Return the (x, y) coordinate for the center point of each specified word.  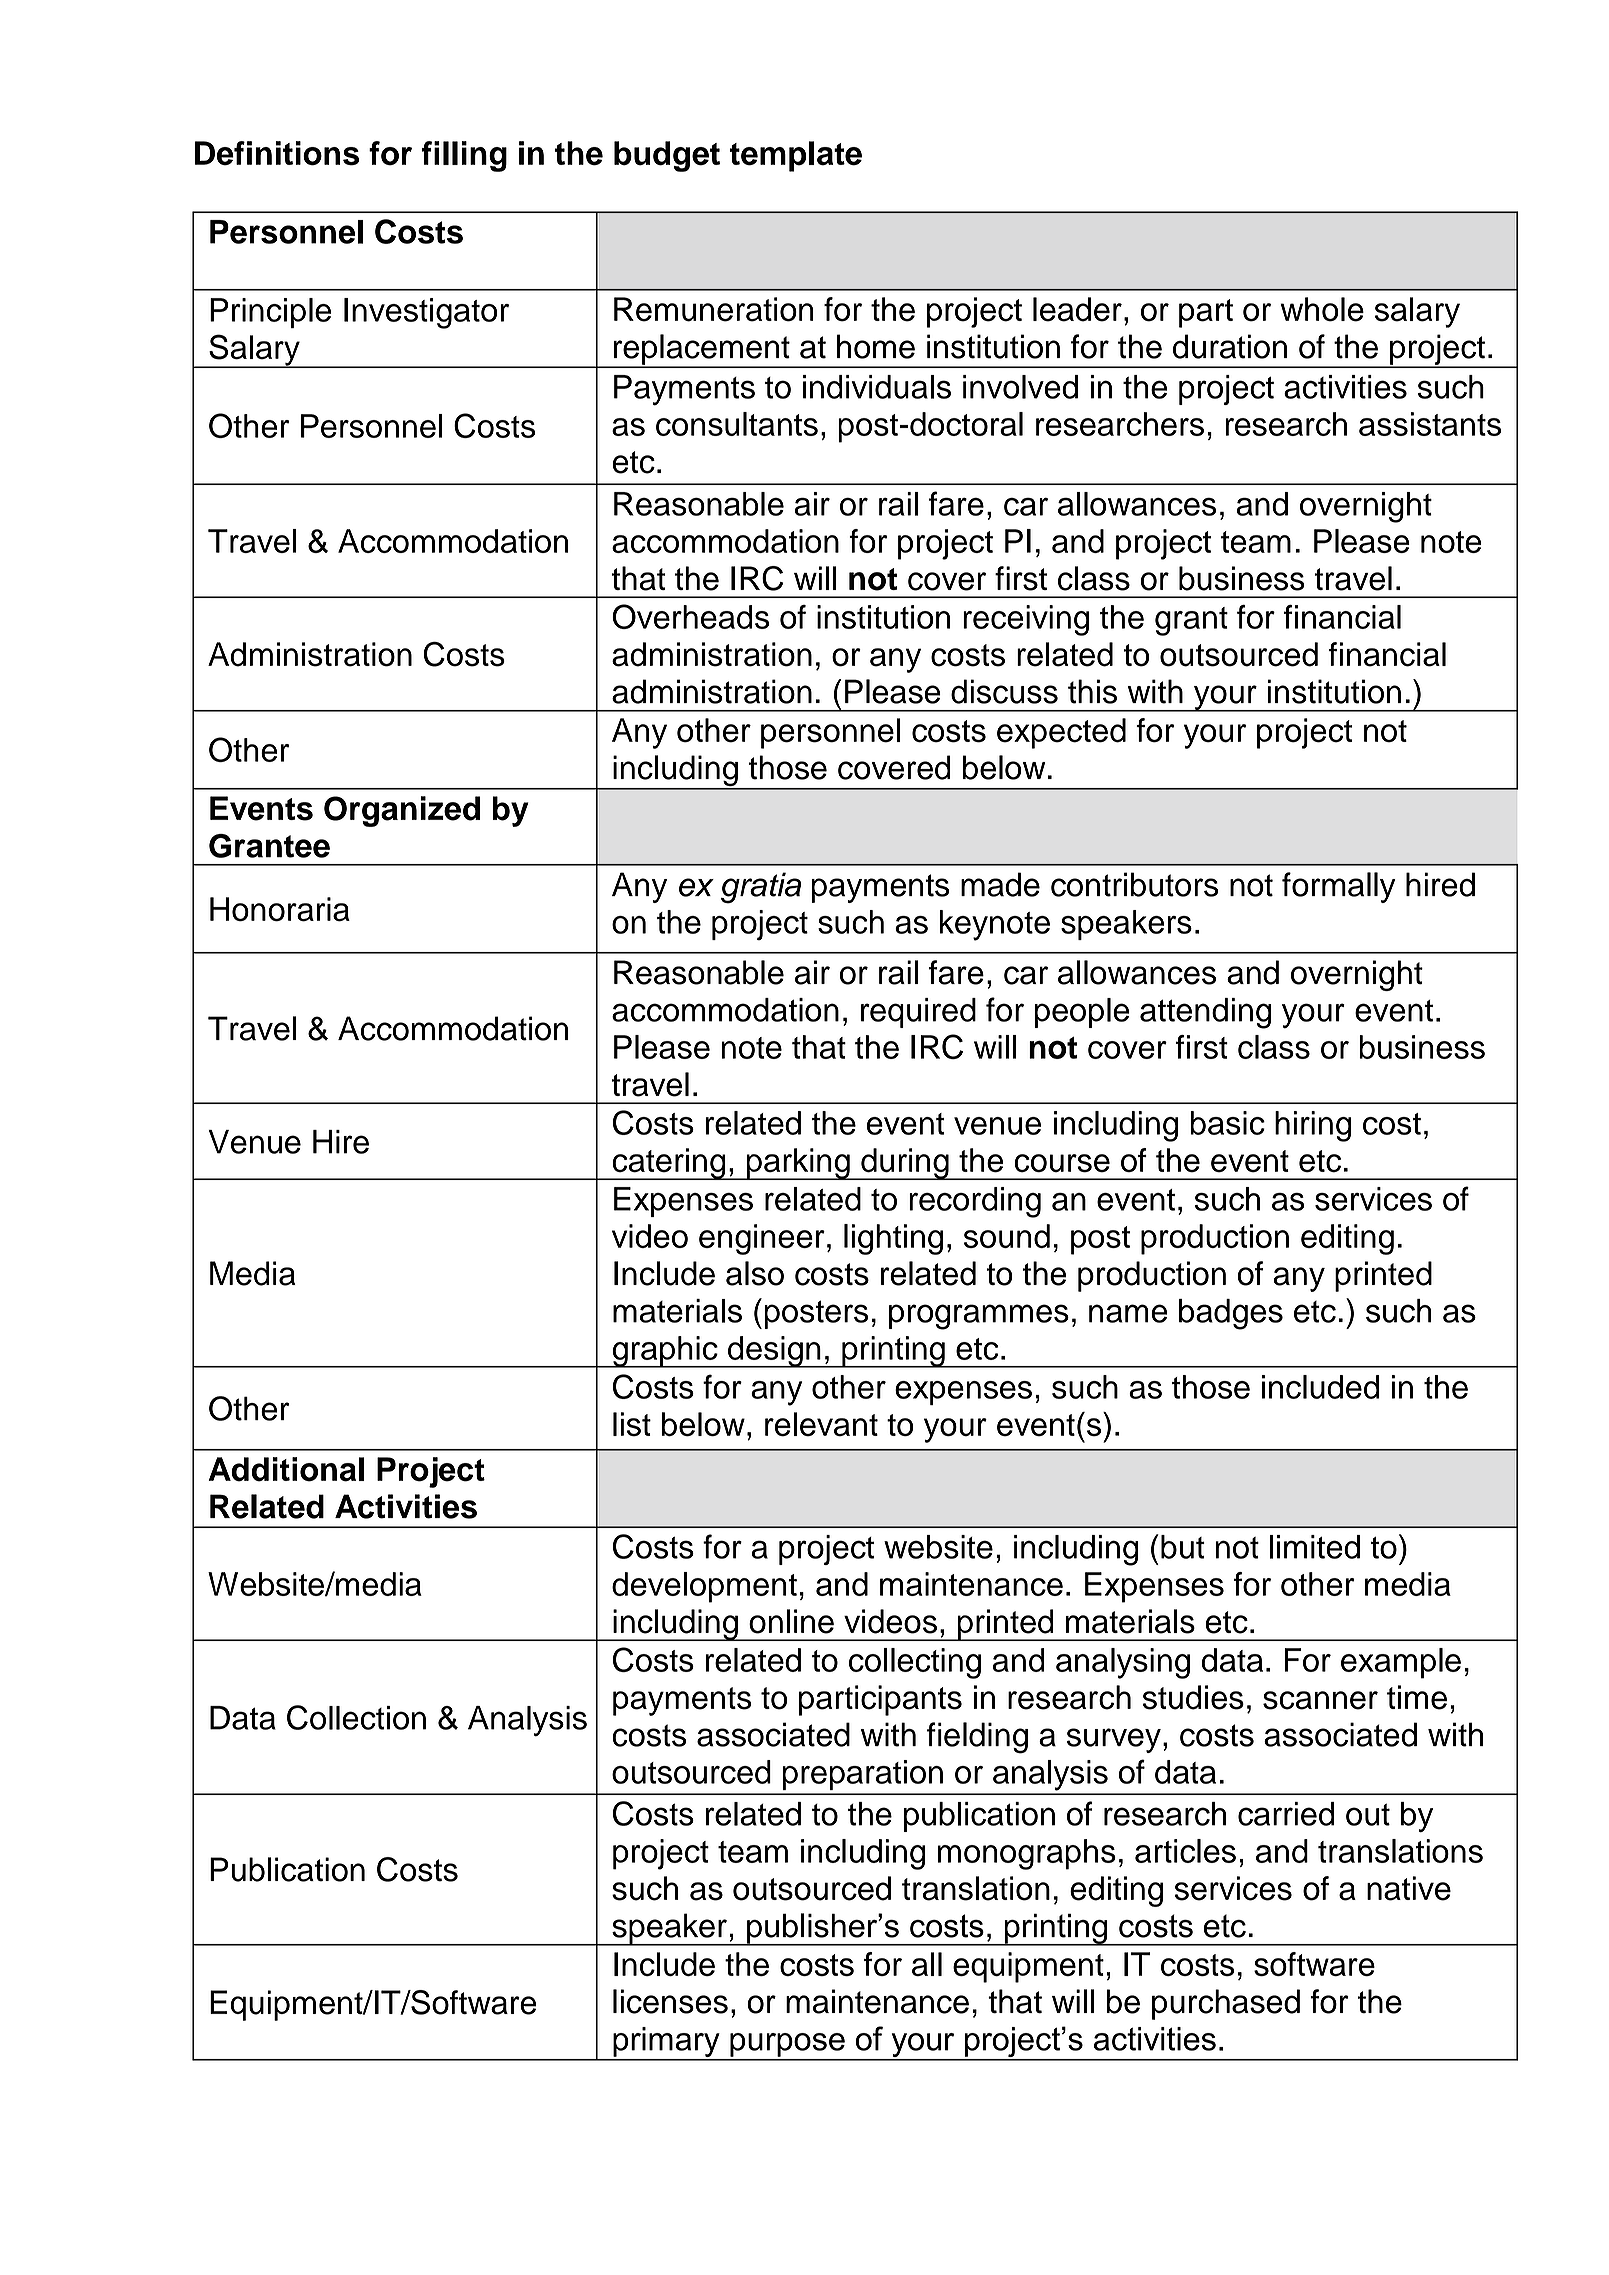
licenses (670, 2001)
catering (669, 1164)
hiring (1313, 1126)
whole (1322, 309)
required (918, 1013)
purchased (1226, 2004)
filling (464, 156)
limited (1315, 1547)
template (796, 156)
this (1092, 691)
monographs (1027, 1854)
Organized (402, 811)
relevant (821, 1424)
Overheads (690, 616)
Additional (286, 1469)
